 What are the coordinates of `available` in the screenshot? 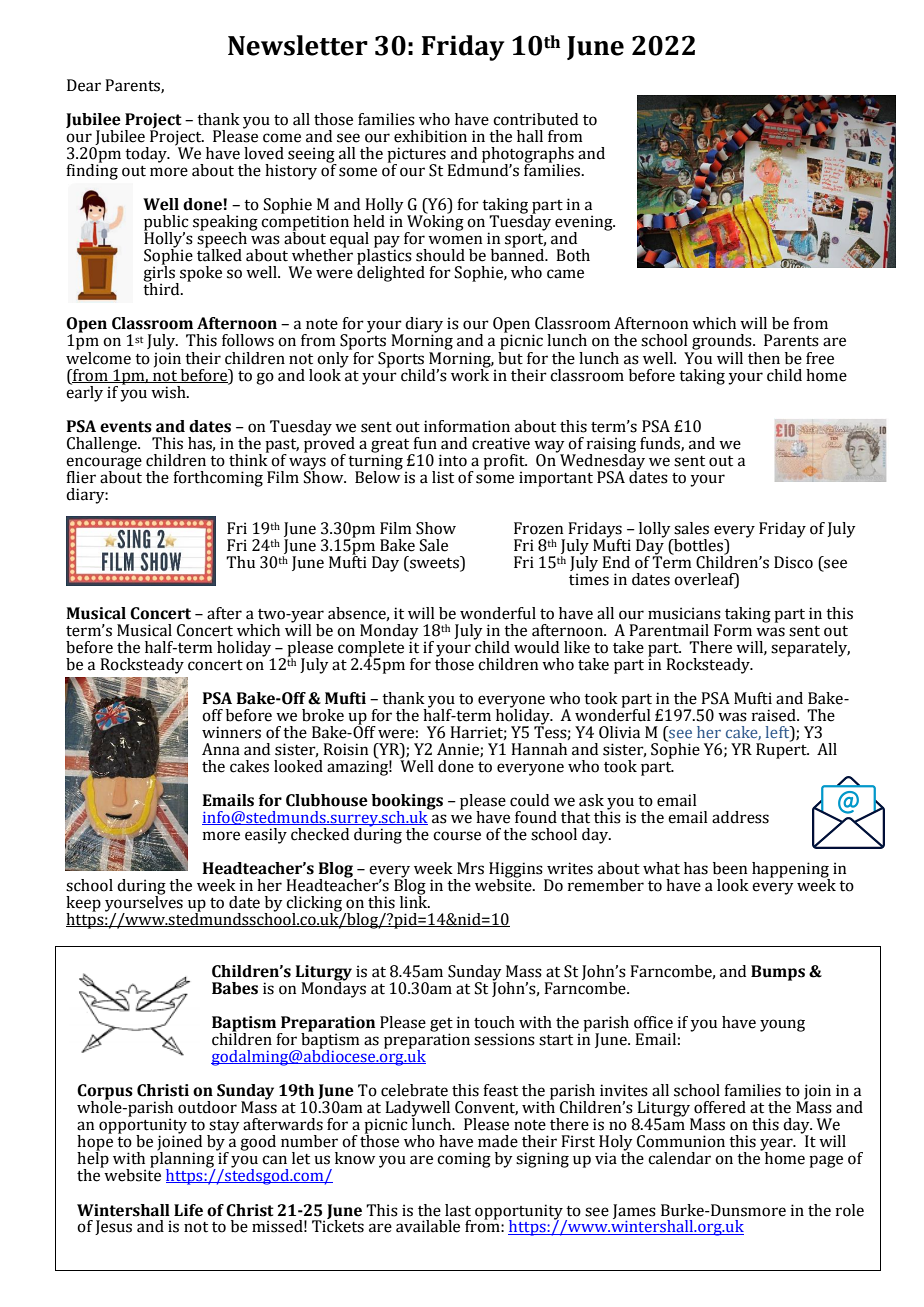 It's located at (428, 1226).
